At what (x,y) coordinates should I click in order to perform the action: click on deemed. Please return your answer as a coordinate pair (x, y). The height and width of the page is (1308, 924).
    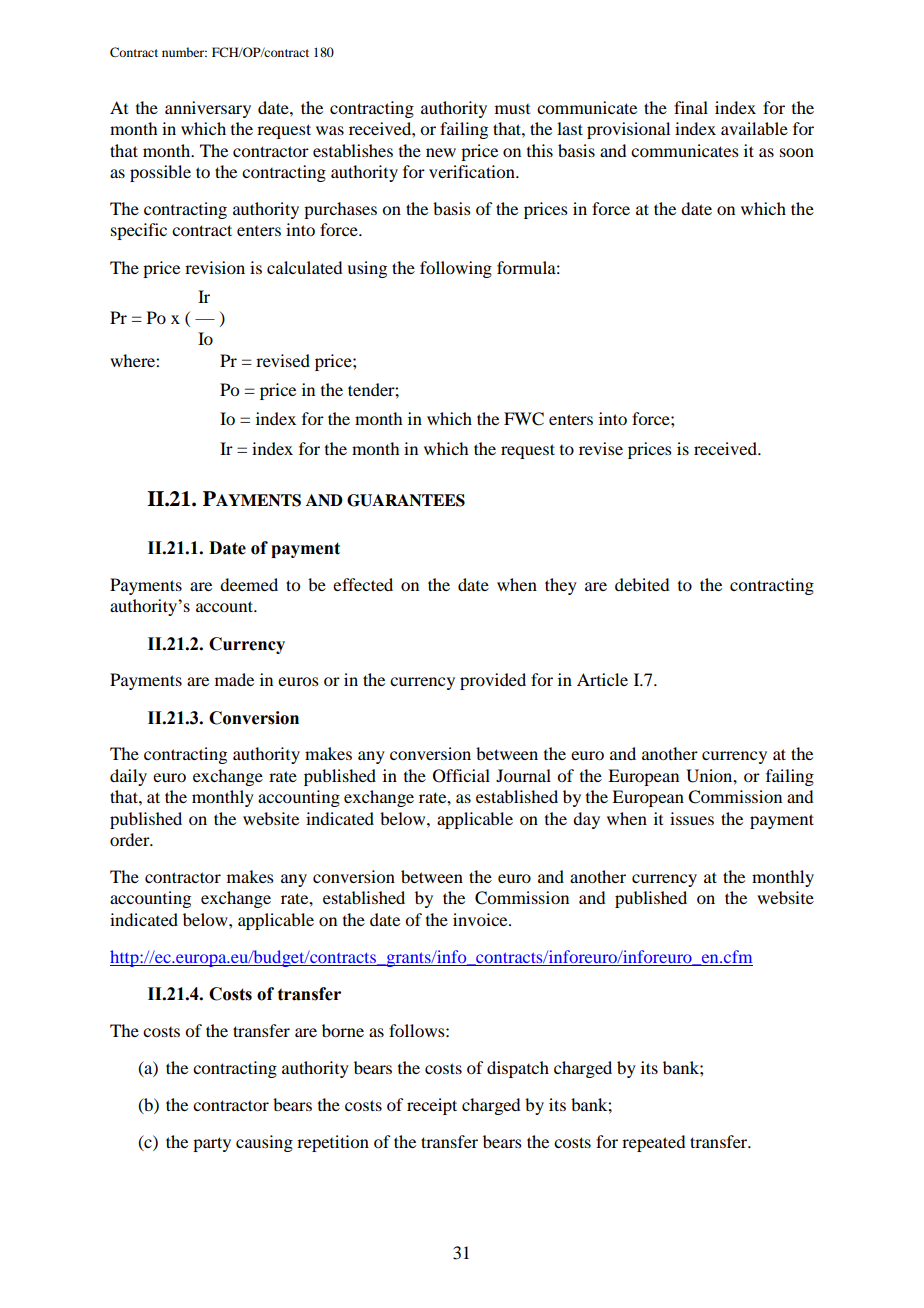
    Looking at the image, I should click on (249, 584).
